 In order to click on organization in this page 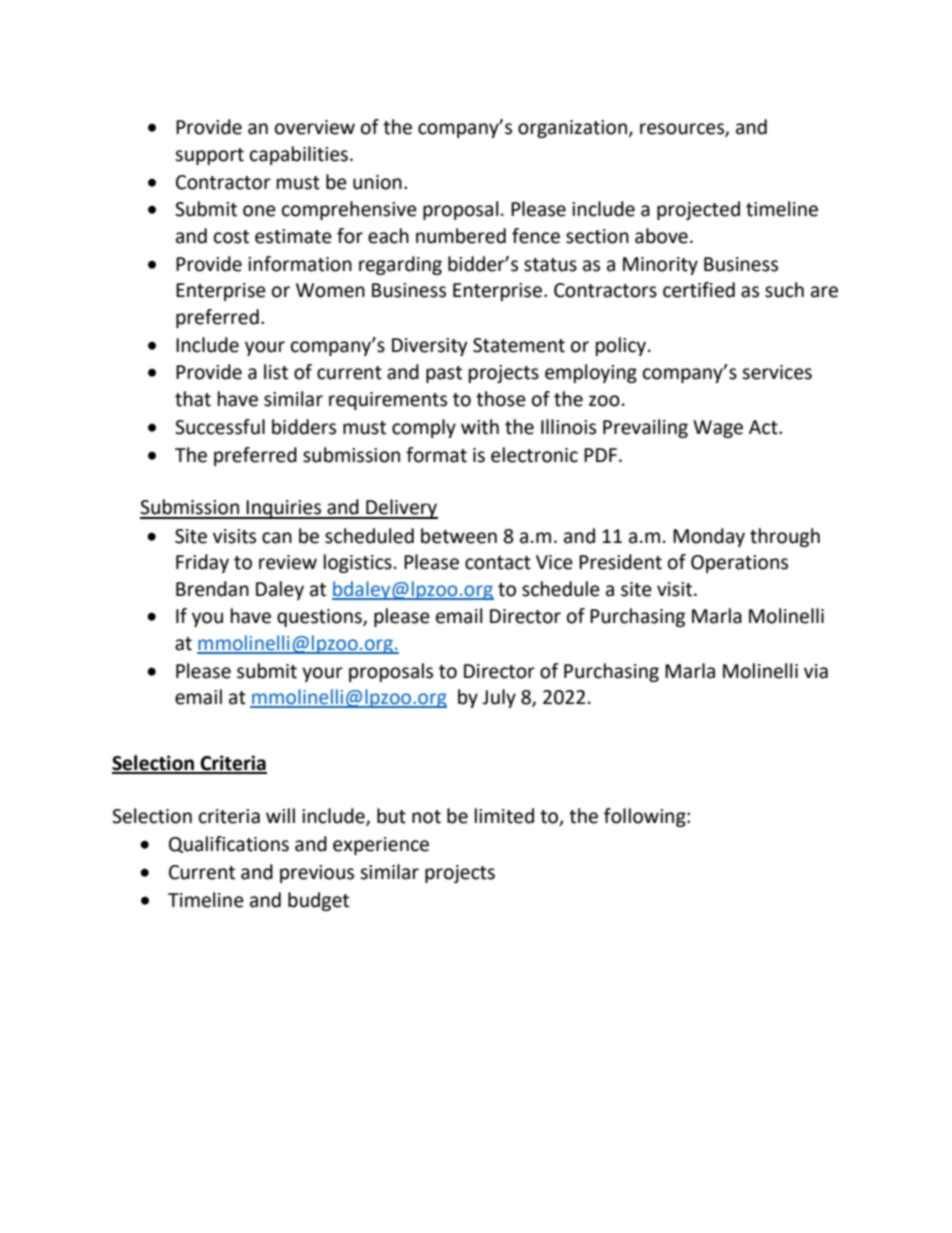, I will do `click(572, 129)`.
